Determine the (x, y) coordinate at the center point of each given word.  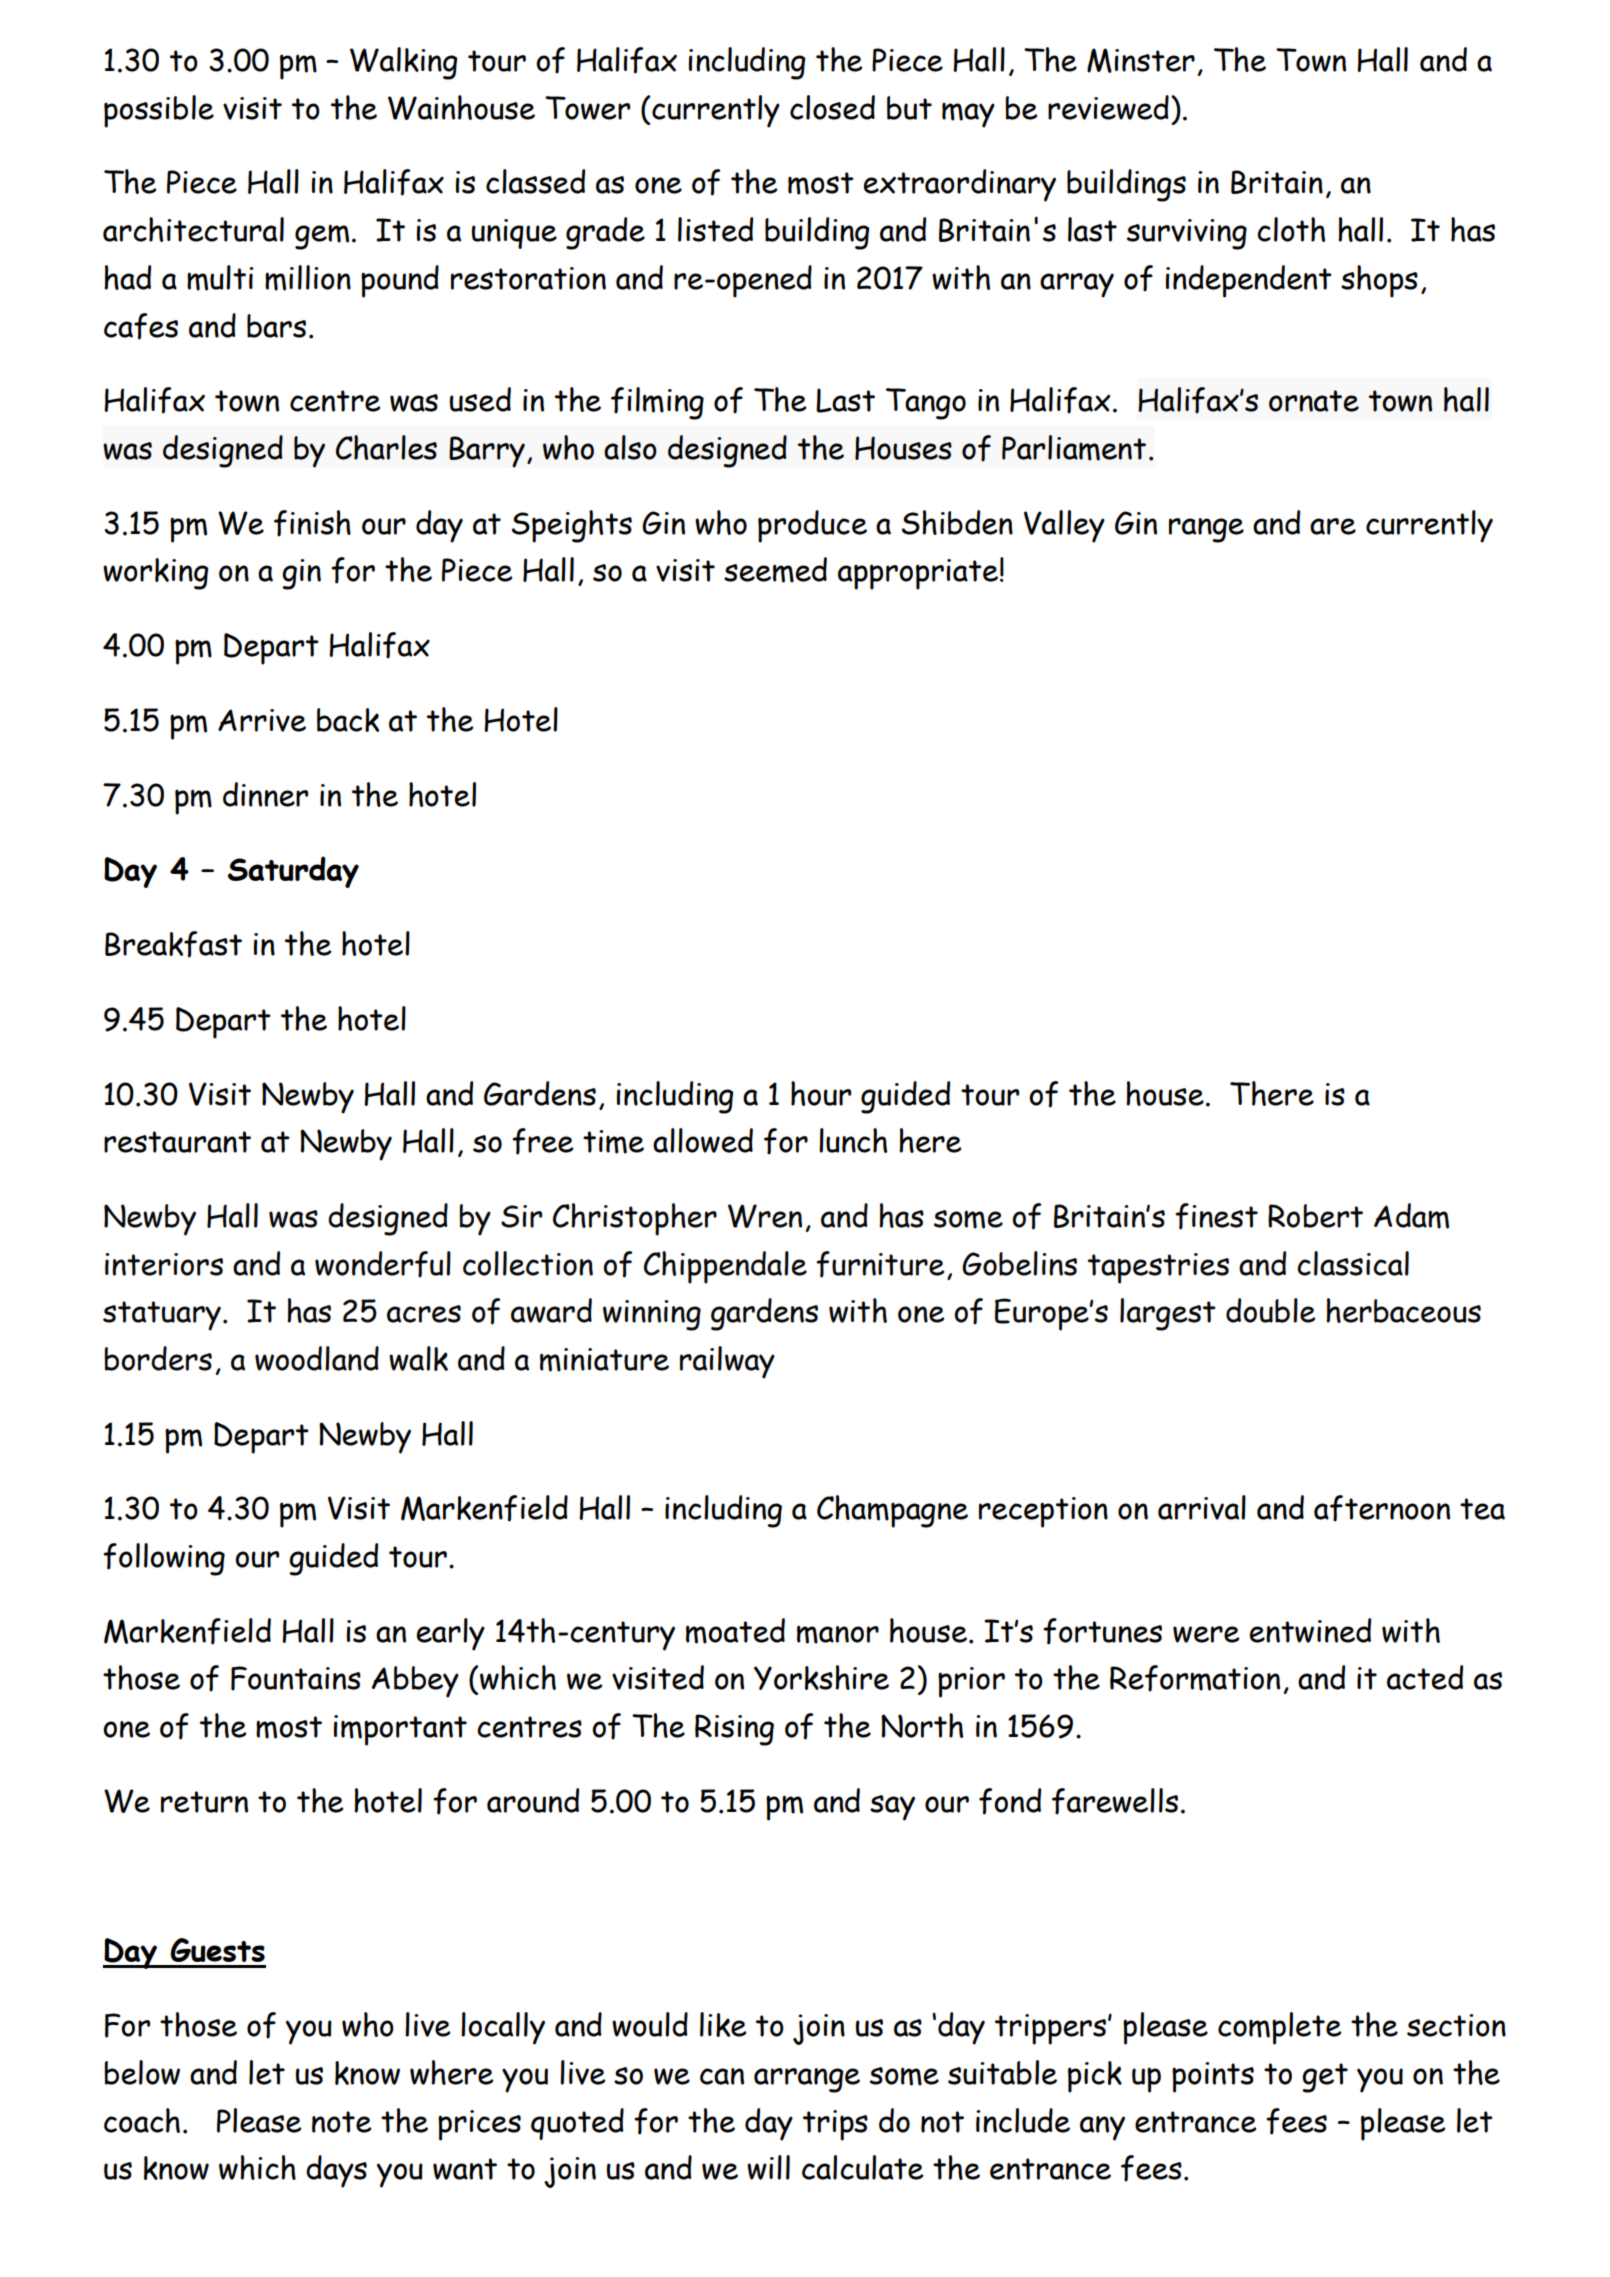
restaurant (177, 1142)
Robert (1315, 1216)
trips (835, 2125)
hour (821, 1093)
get (1325, 2078)
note (341, 2122)
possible (159, 111)
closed (832, 107)
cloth (1291, 229)
